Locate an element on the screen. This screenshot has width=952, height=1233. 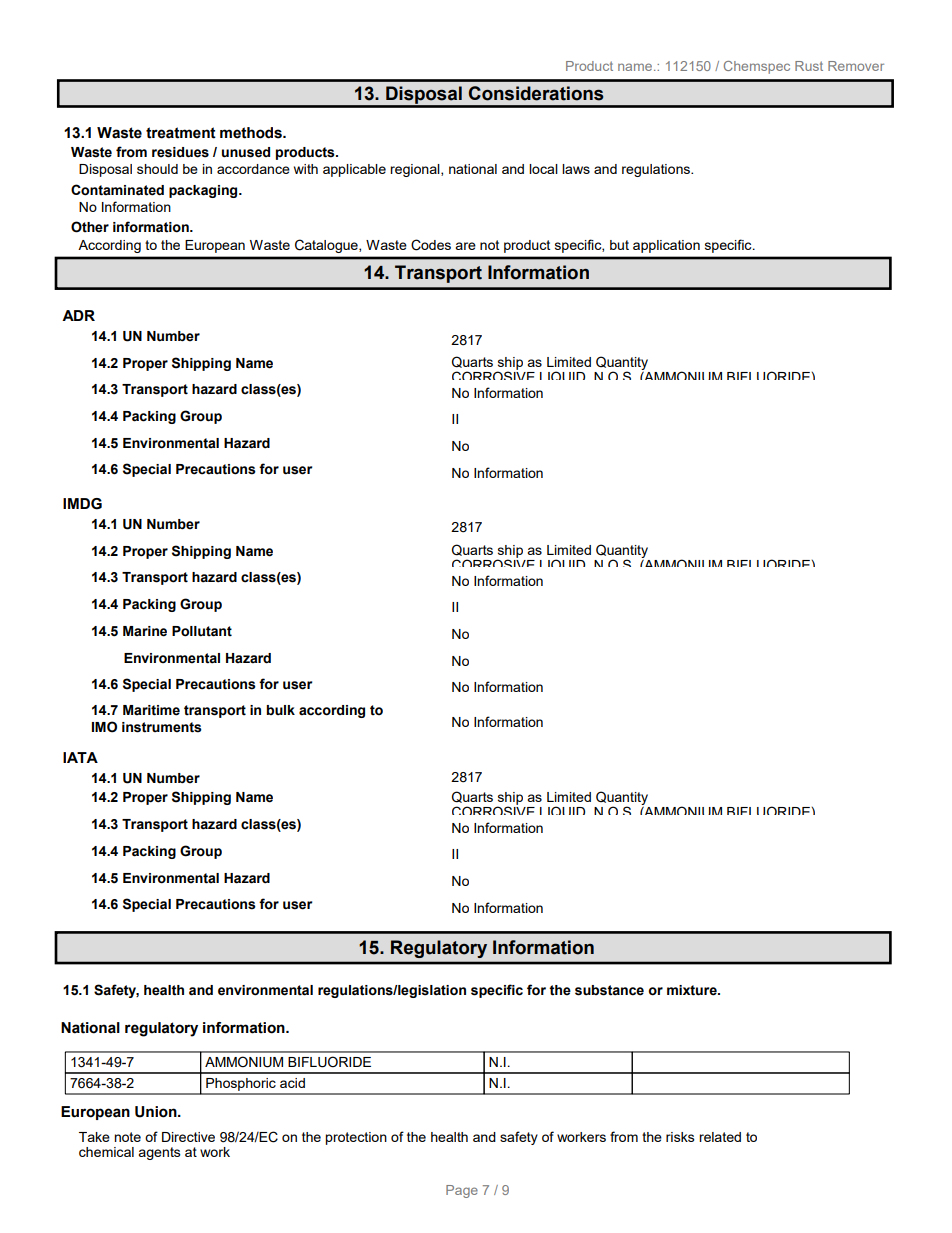
IATA is located at coordinates (80, 757).
